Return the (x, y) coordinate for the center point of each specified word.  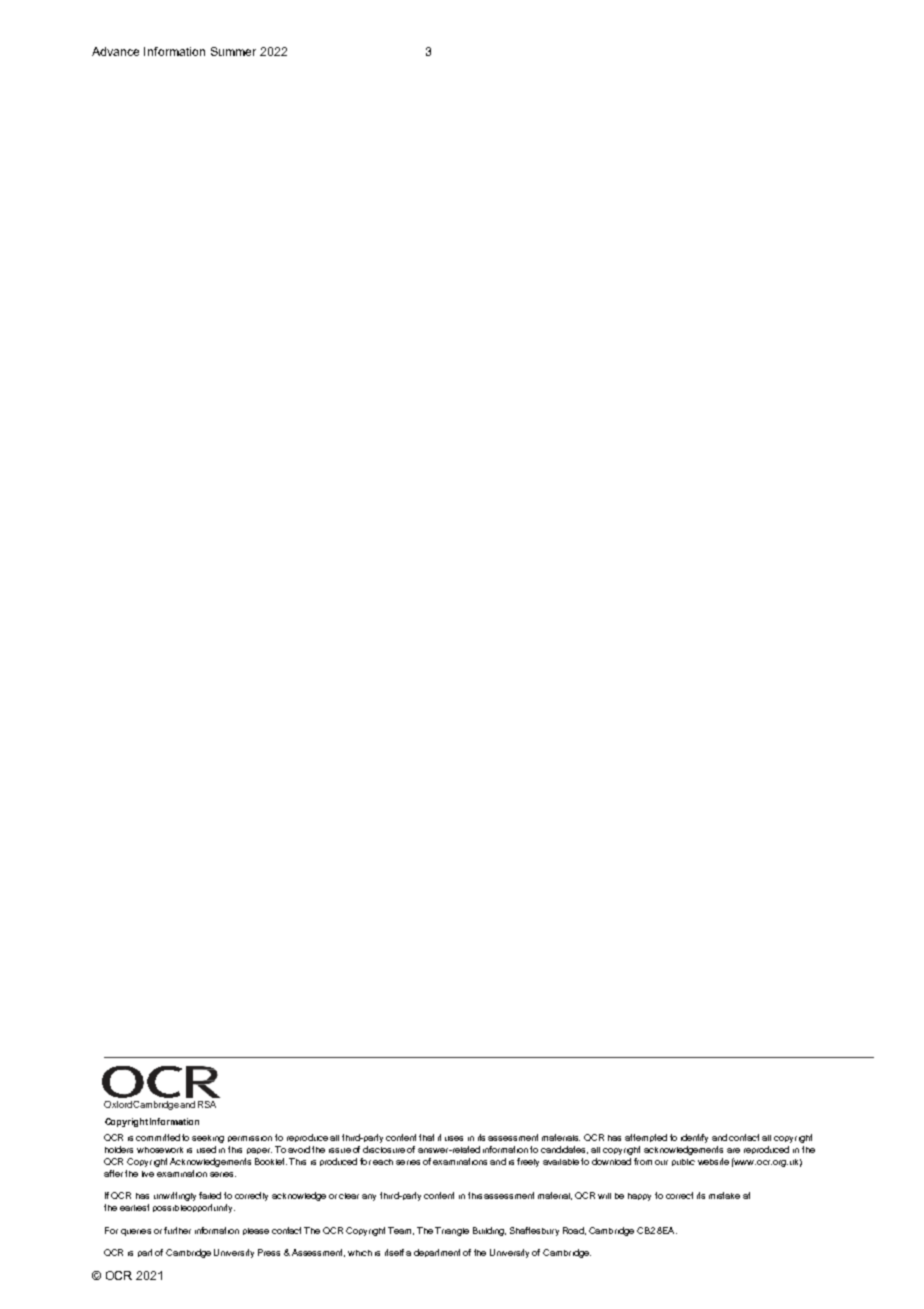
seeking (208, 1139)
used (206, 1149)
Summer (233, 51)
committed (158, 1137)
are (733, 1150)
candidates (564, 1150)
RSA (207, 1104)
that (426, 1137)
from (643, 1161)
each (383, 1162)
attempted (646, 1138)
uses (454, 1138)
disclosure (384, 1149)
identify (694, 1138)
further (177, 1230)
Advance (115, 51)
